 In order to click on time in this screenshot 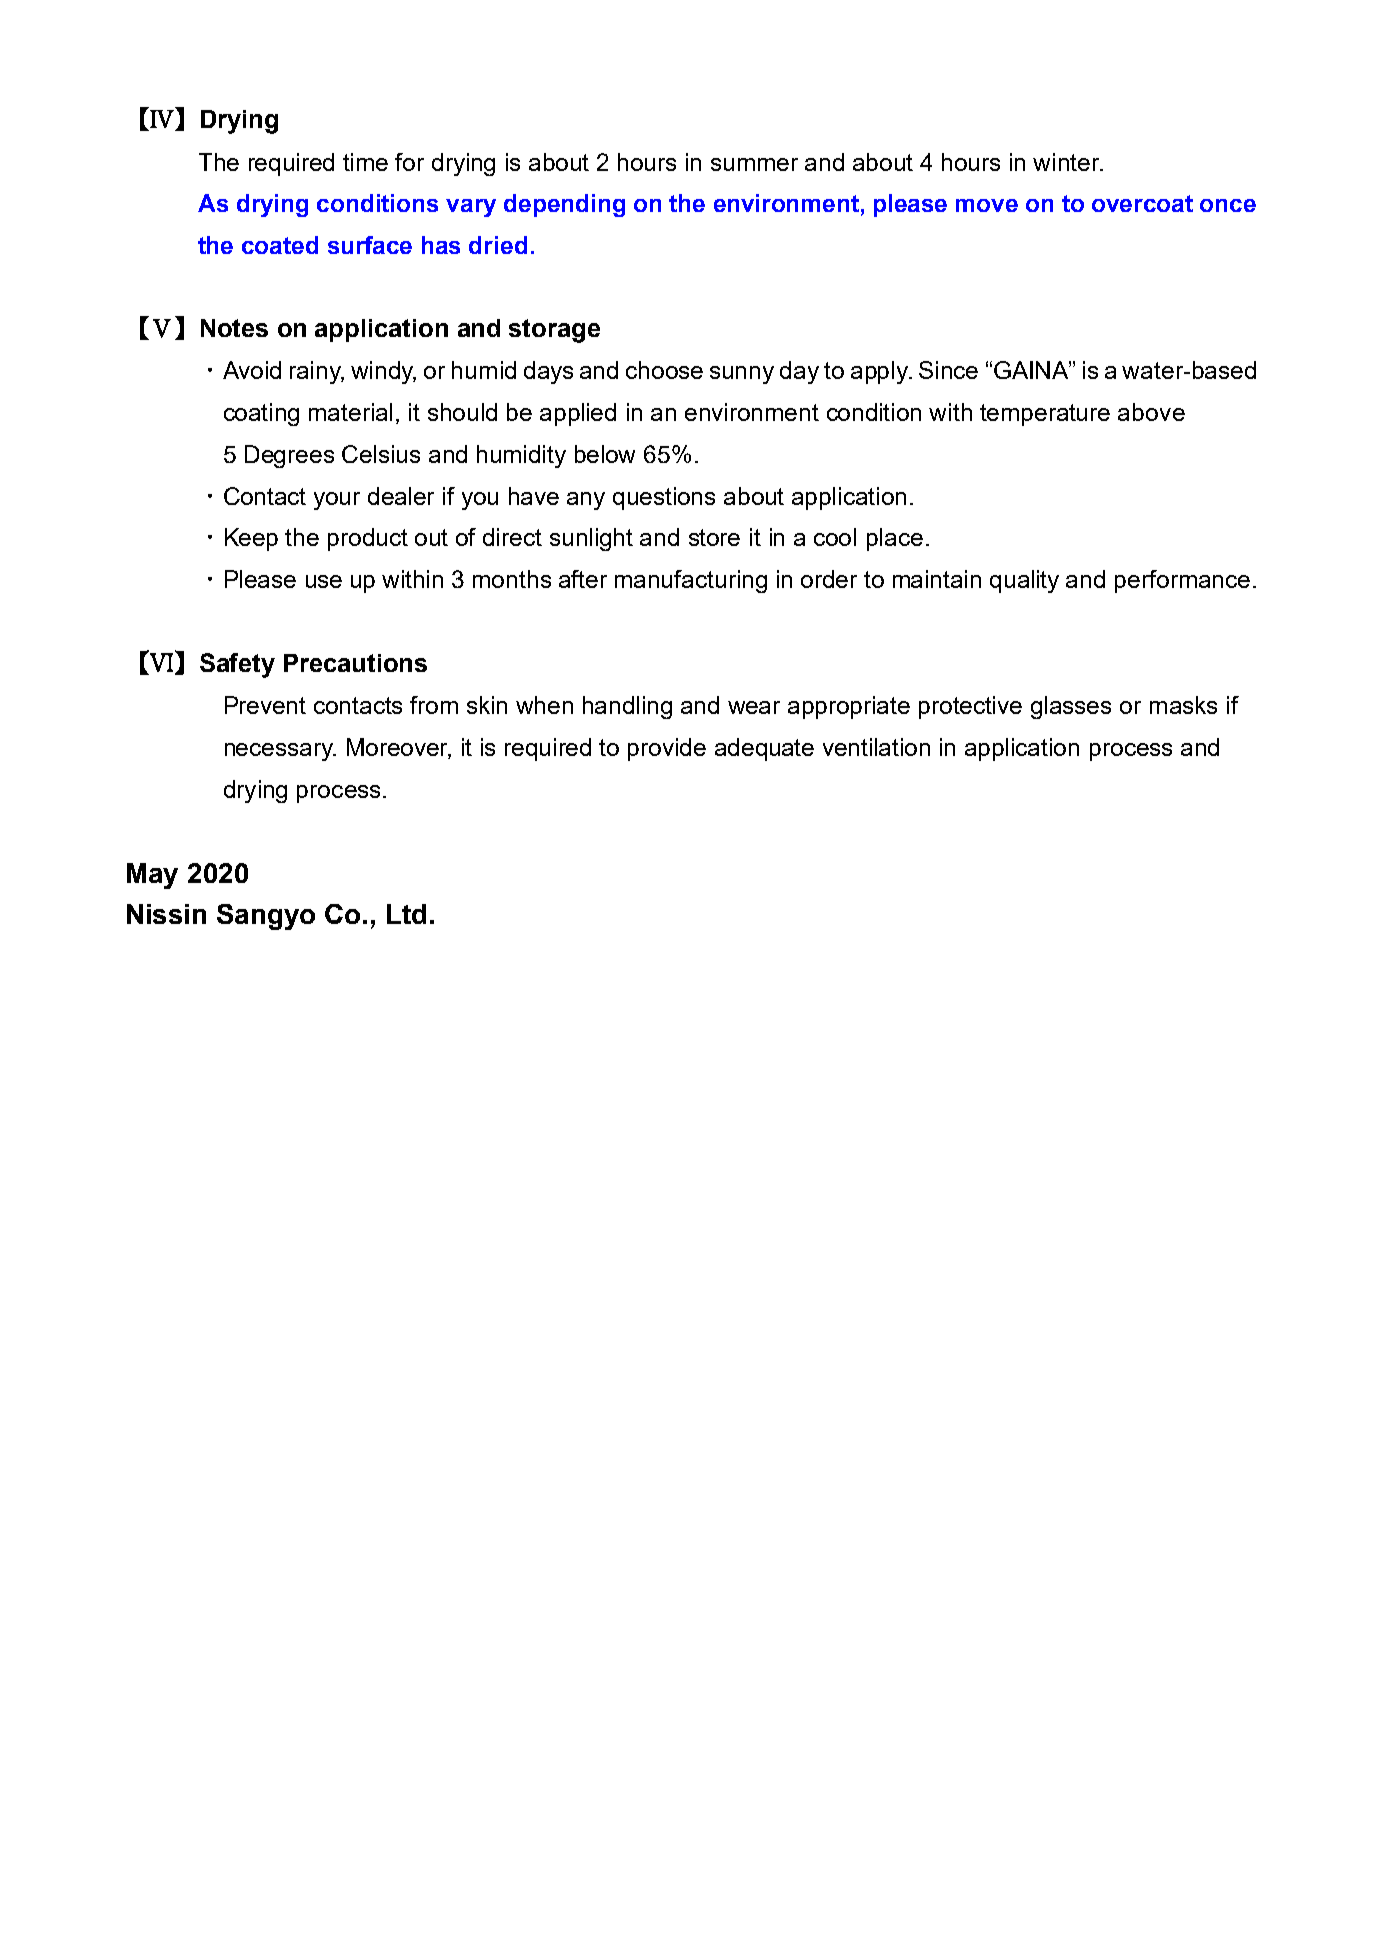, I will do `click(365, 162)`.
